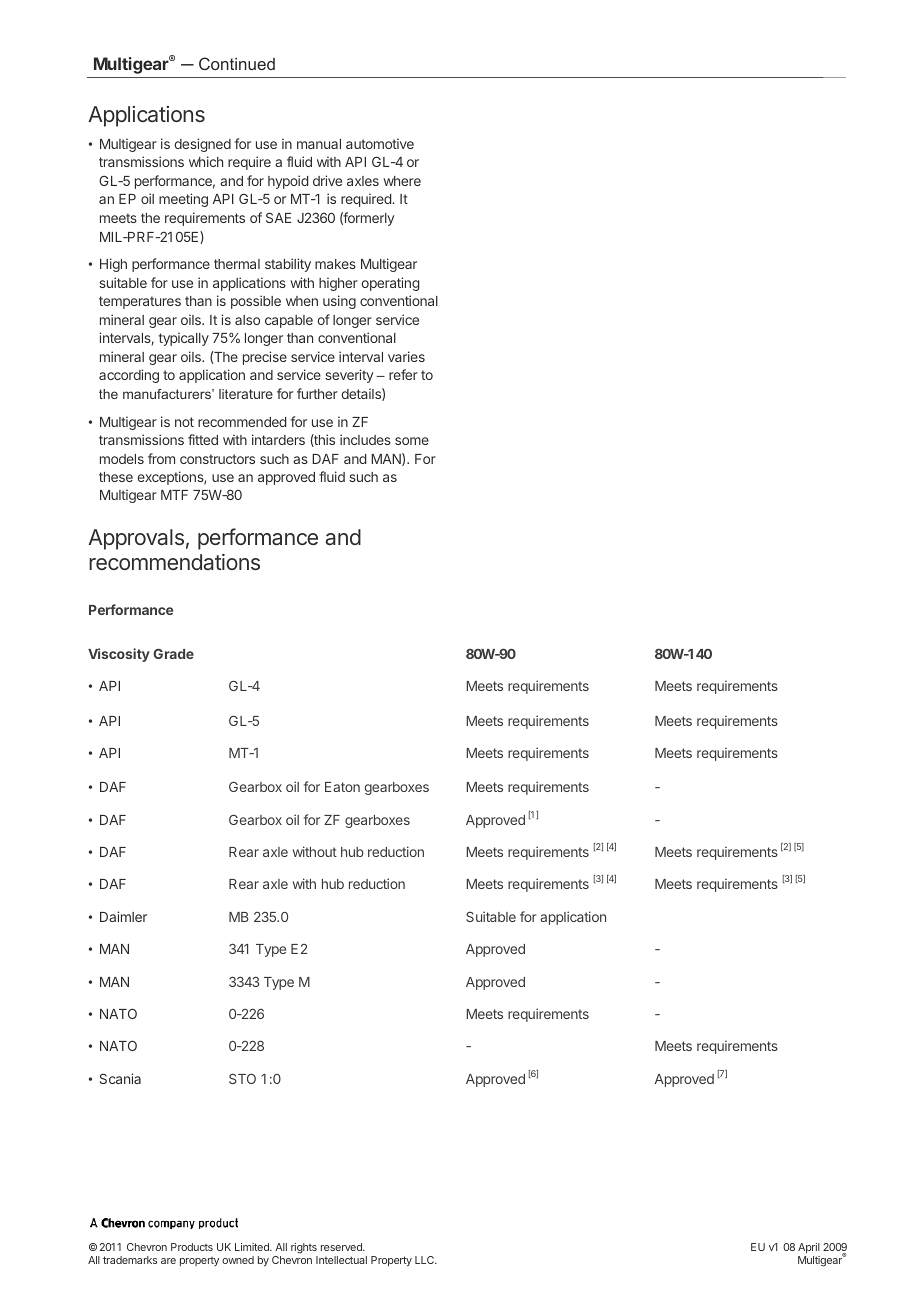 The image size is (924, 1308). Describe the element at coordinates (412, 441) in the document. I see `some` at that location.
